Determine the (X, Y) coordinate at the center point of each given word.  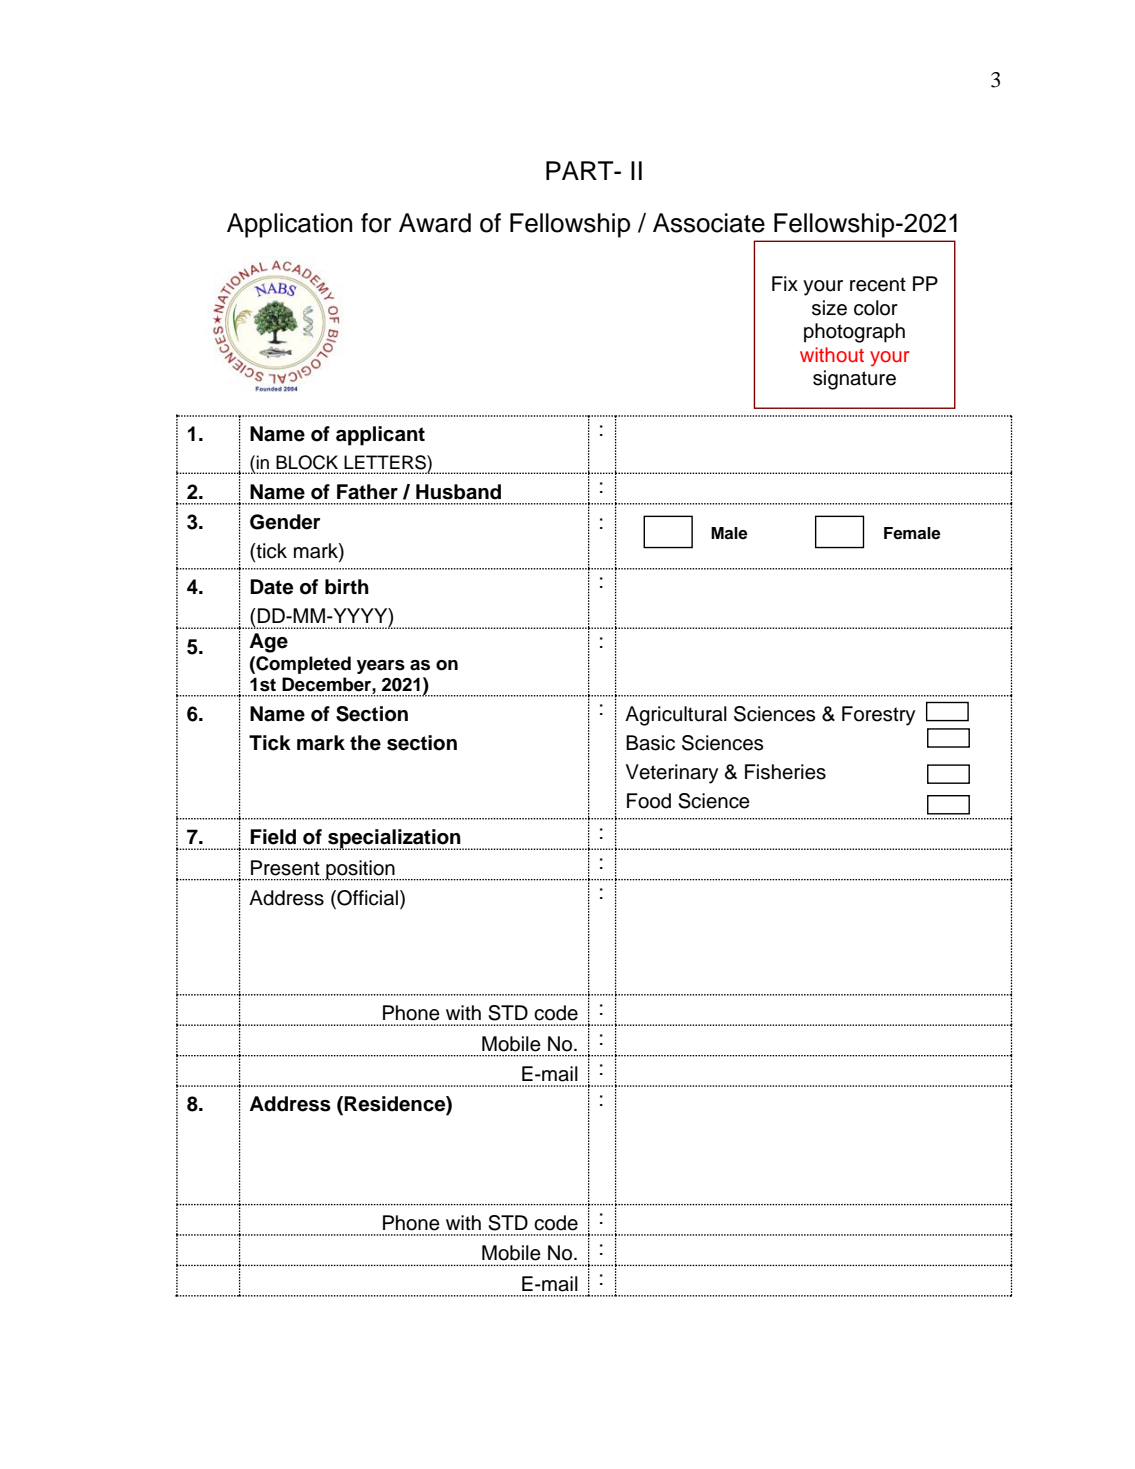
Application (289, 225)
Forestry (878, 716)
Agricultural (676, 716)
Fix (785, 283)
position (361, 870)
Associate (709, 223)
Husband (458, 492)
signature (854, 380)
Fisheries (785, 772)
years (381, 667)
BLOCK (307, 462)
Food (649, 801)
